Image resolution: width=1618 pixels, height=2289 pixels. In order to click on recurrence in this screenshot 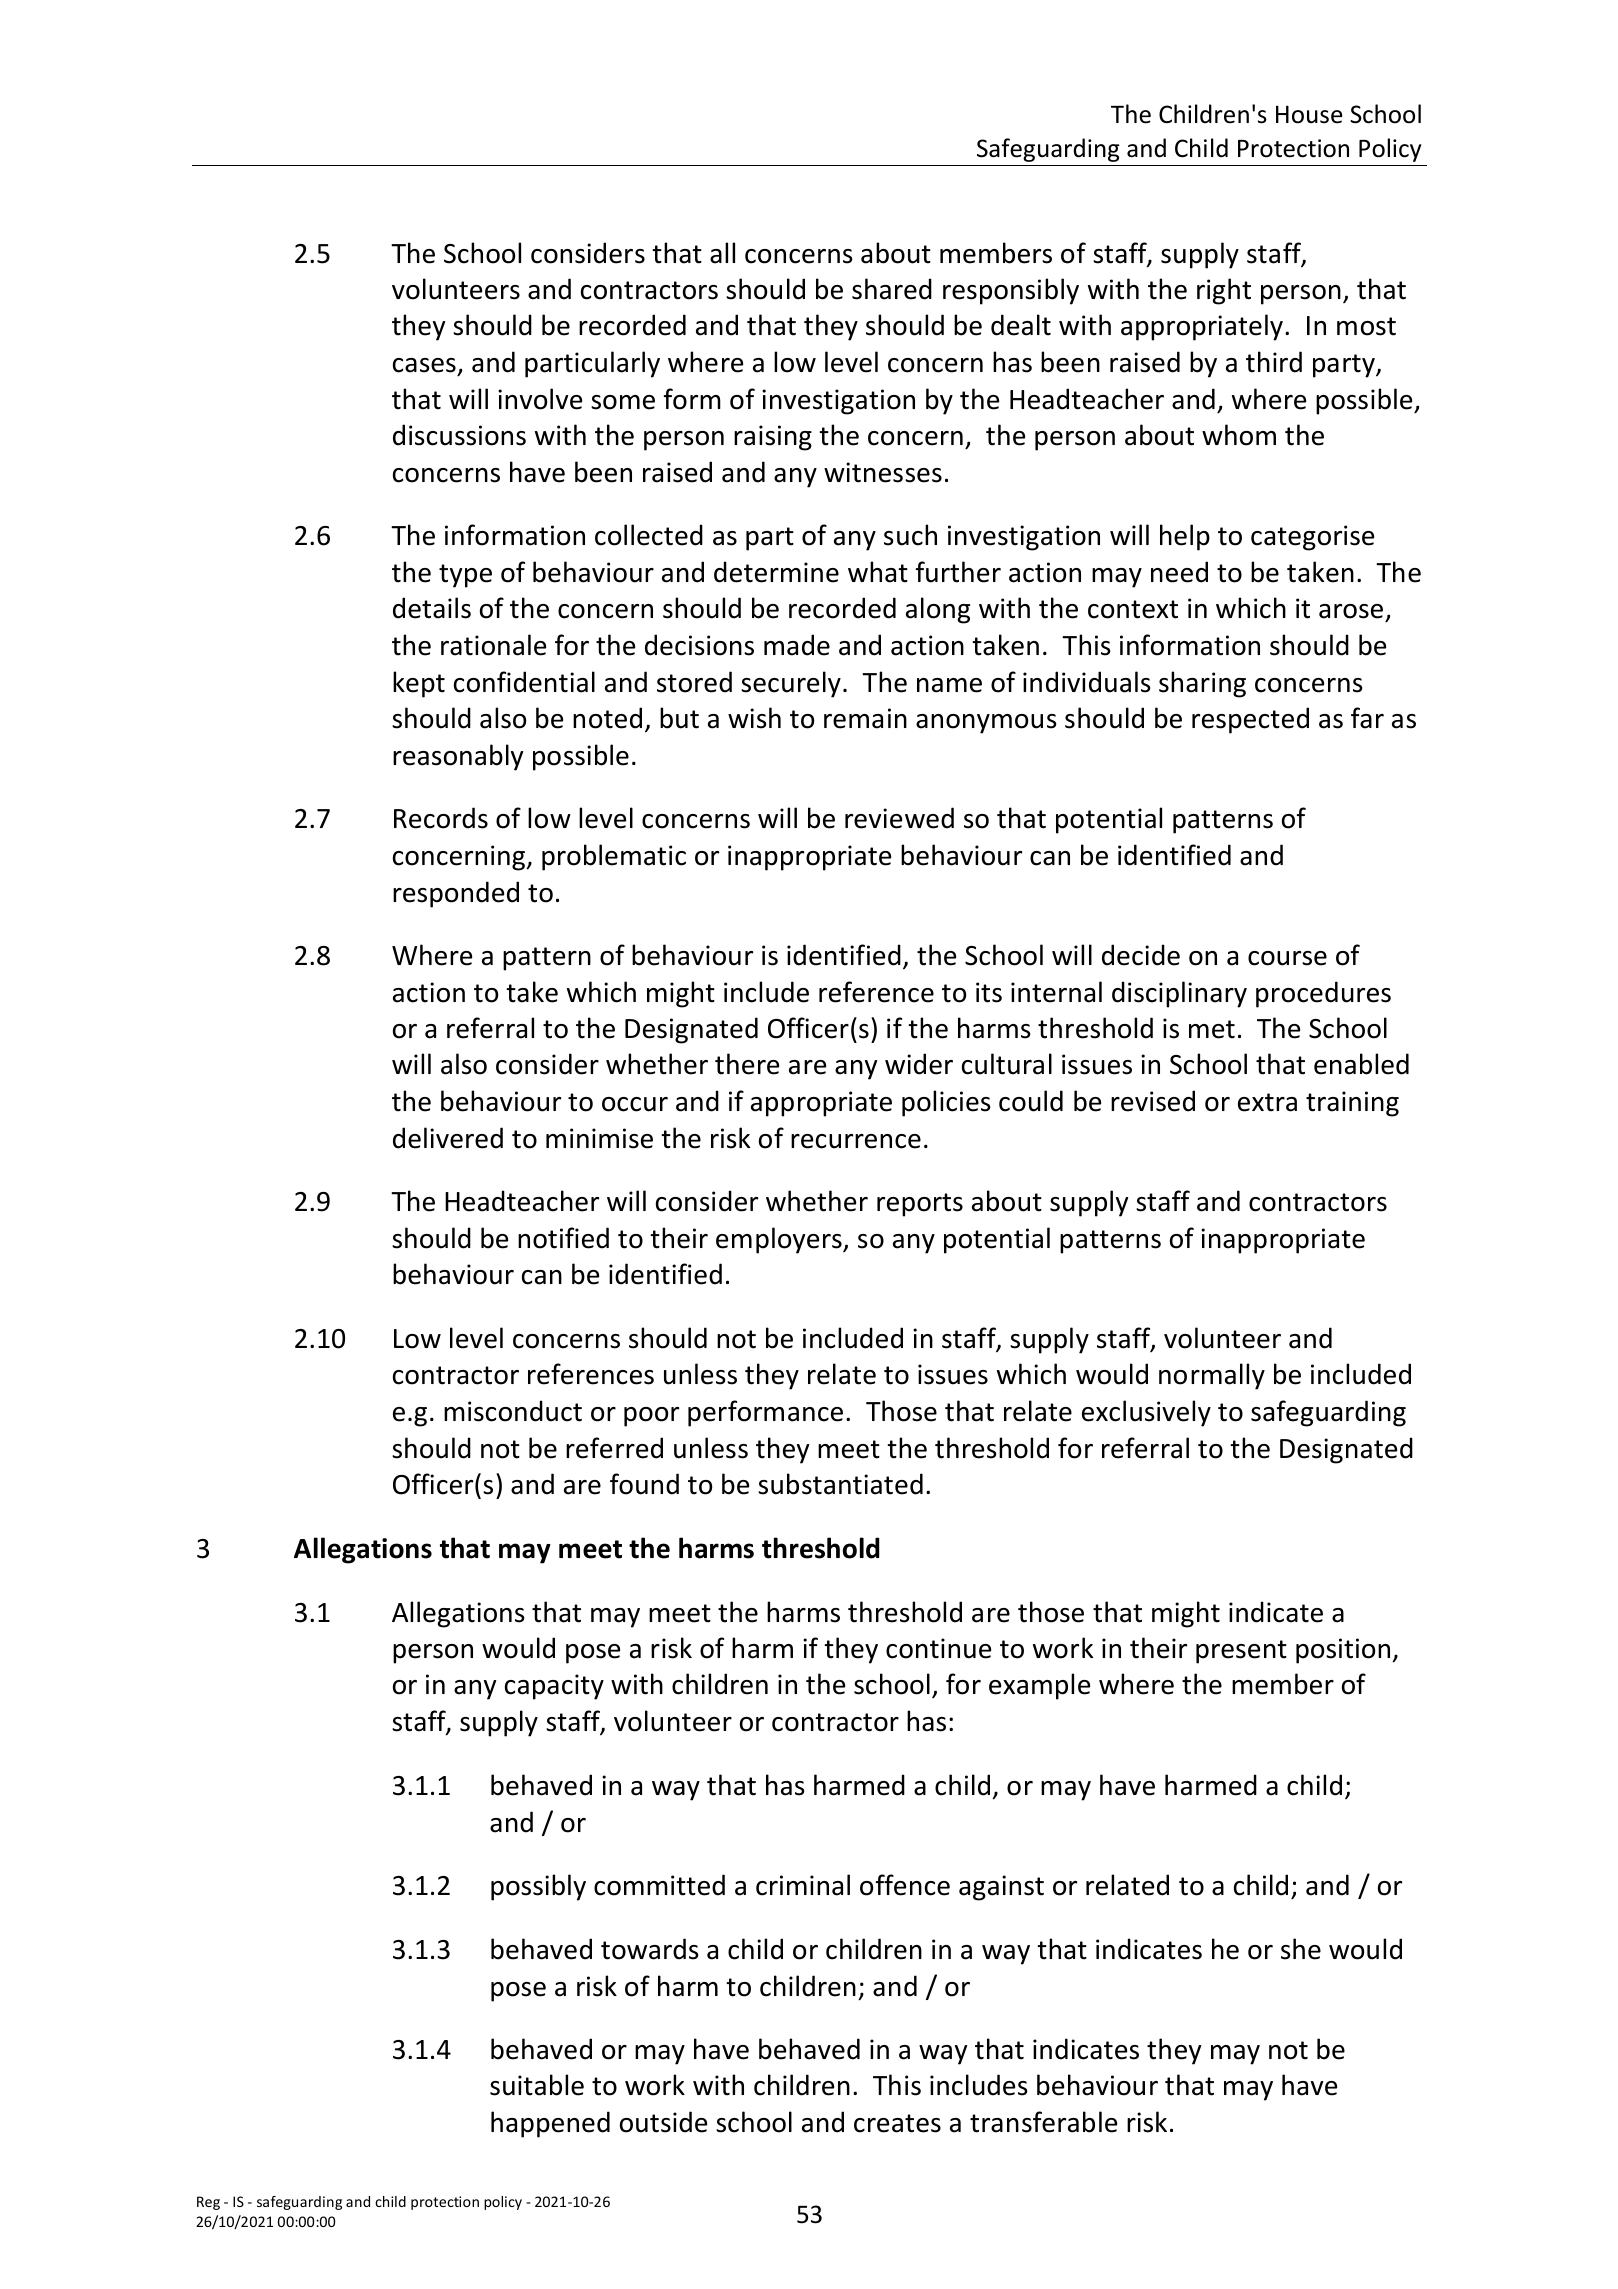, I will do `click(856, 1141)`.
